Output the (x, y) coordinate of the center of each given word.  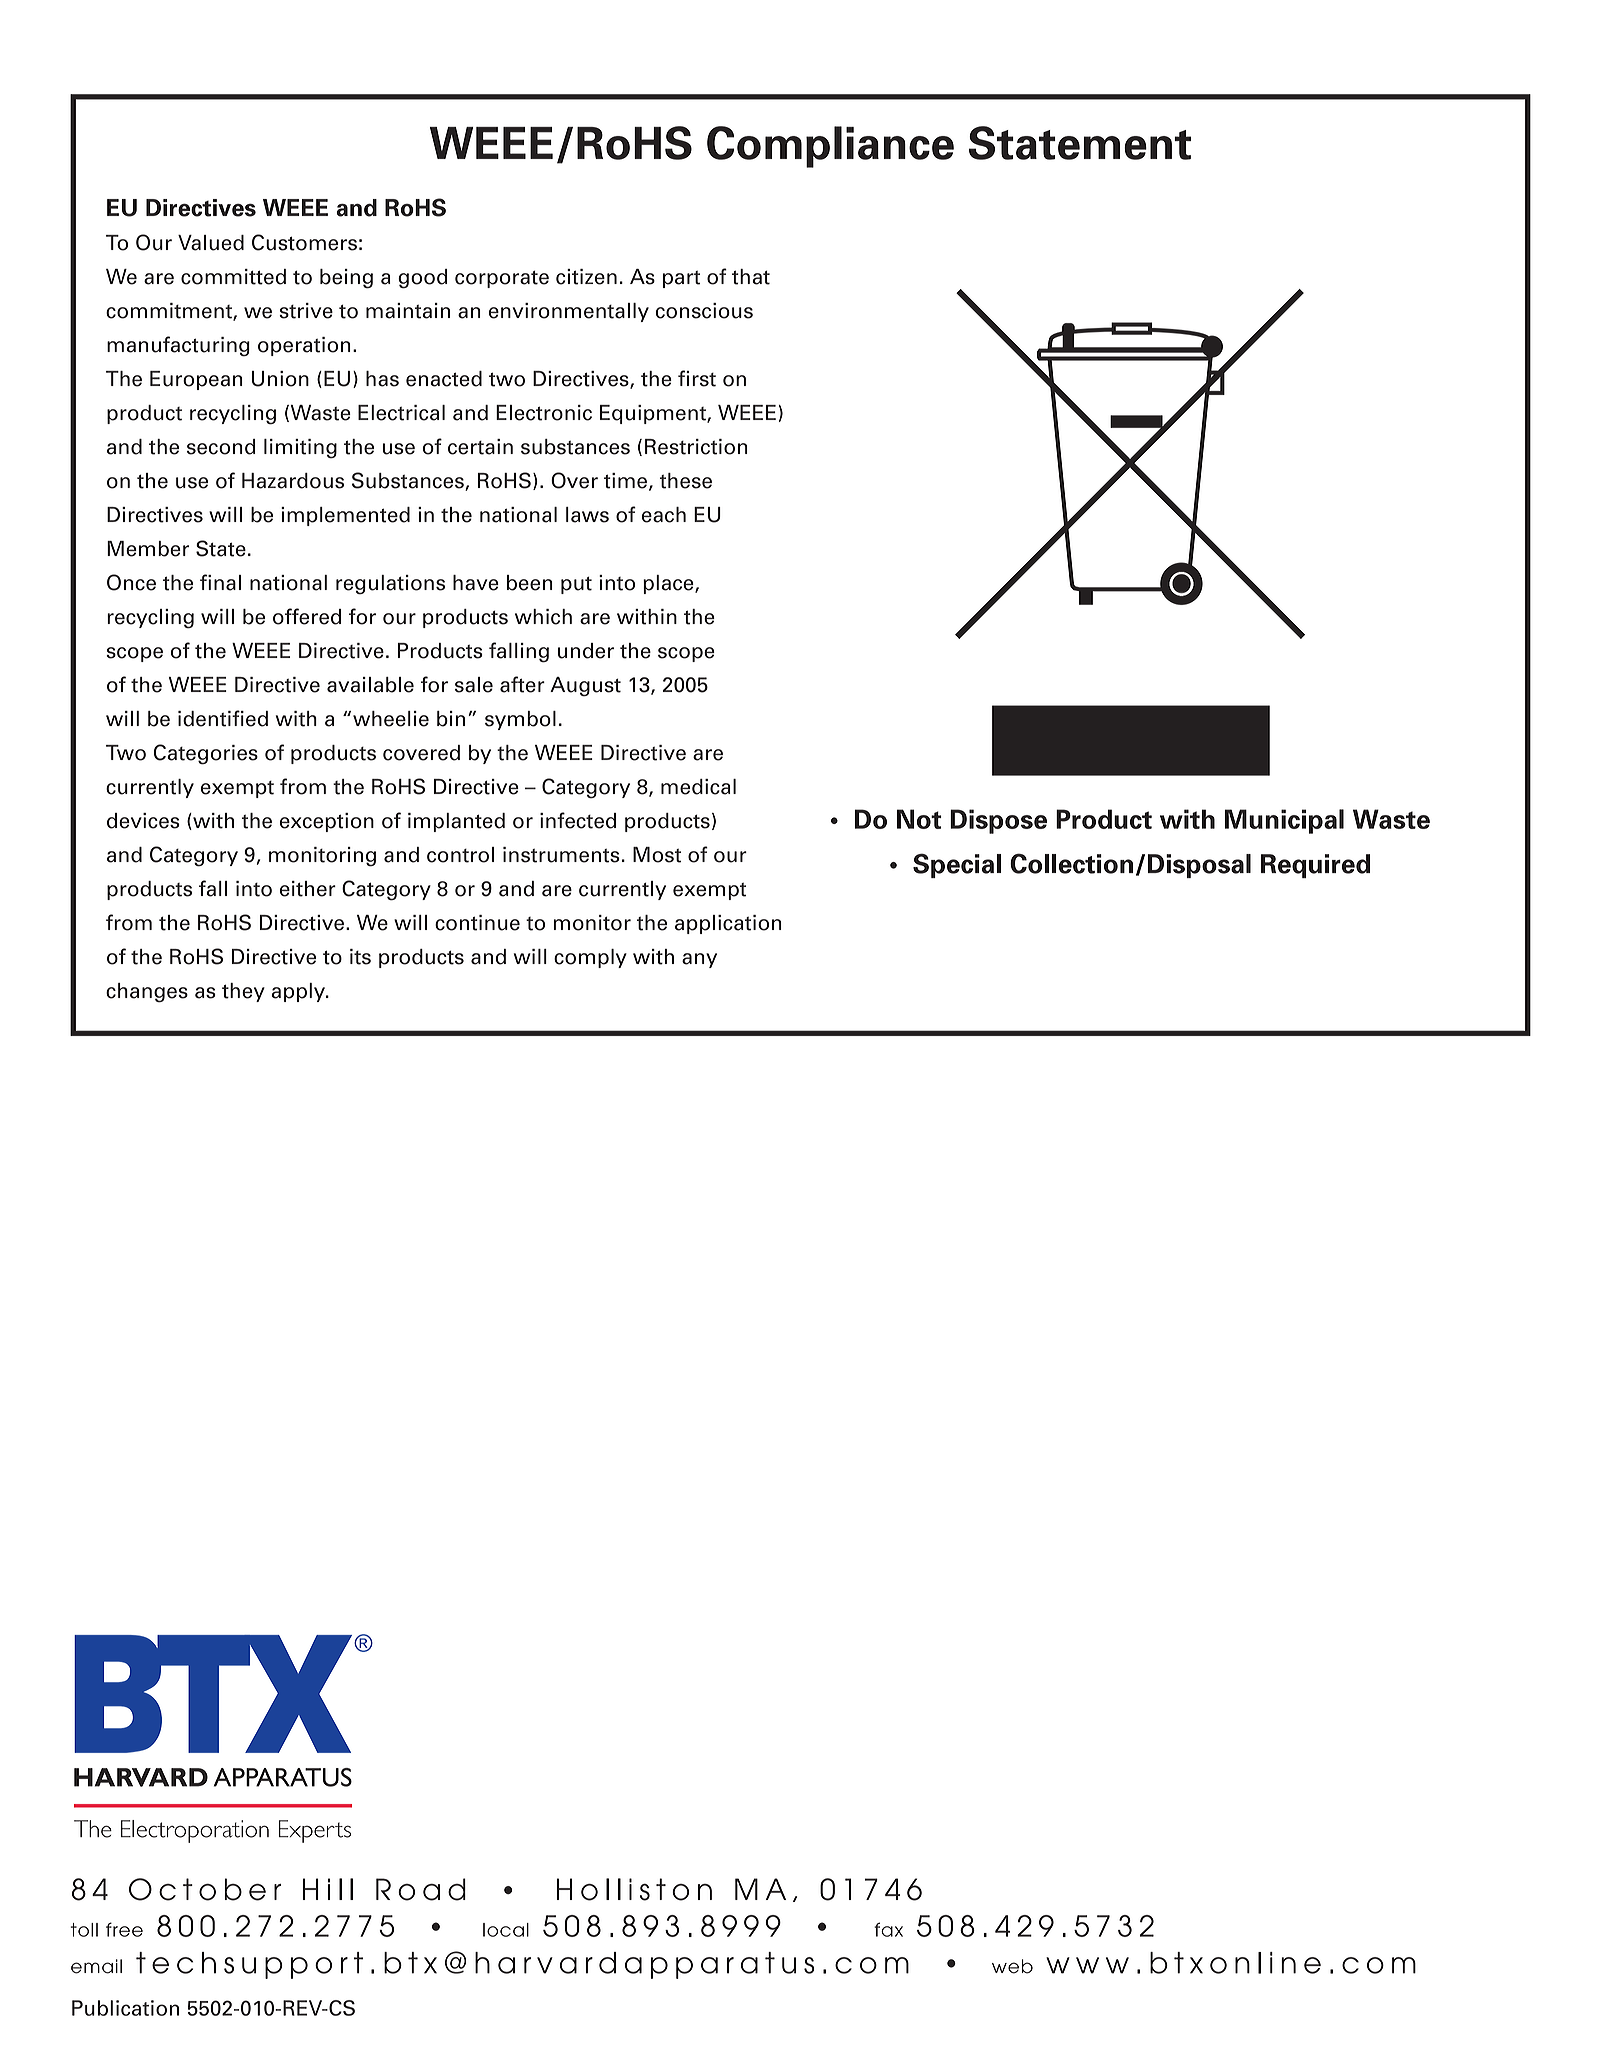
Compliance (830, 147)
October (205, 1889)
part (681, 279)
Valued (211, 243)
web (1012, 1966)
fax (888, 1929)
